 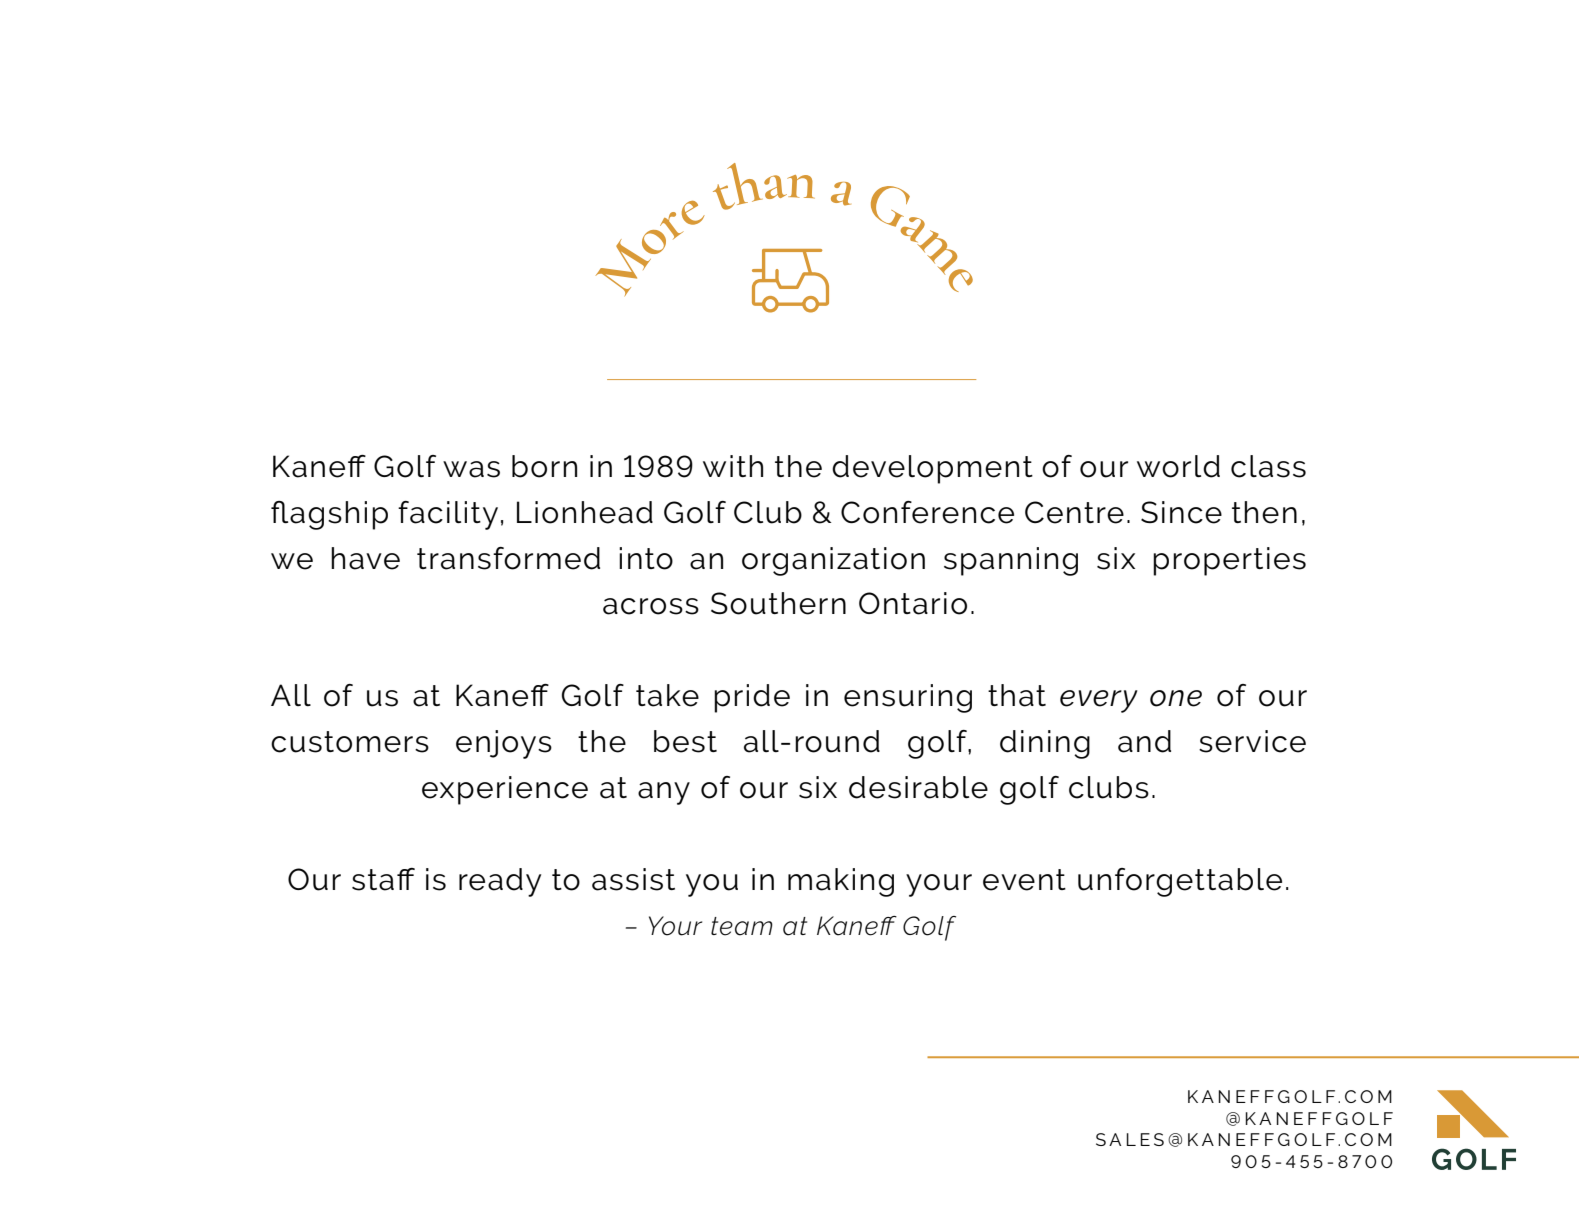 What do you see at coordinates (733, 466) in the screenshot?
I see `with` at bounding box center [733, 466].
